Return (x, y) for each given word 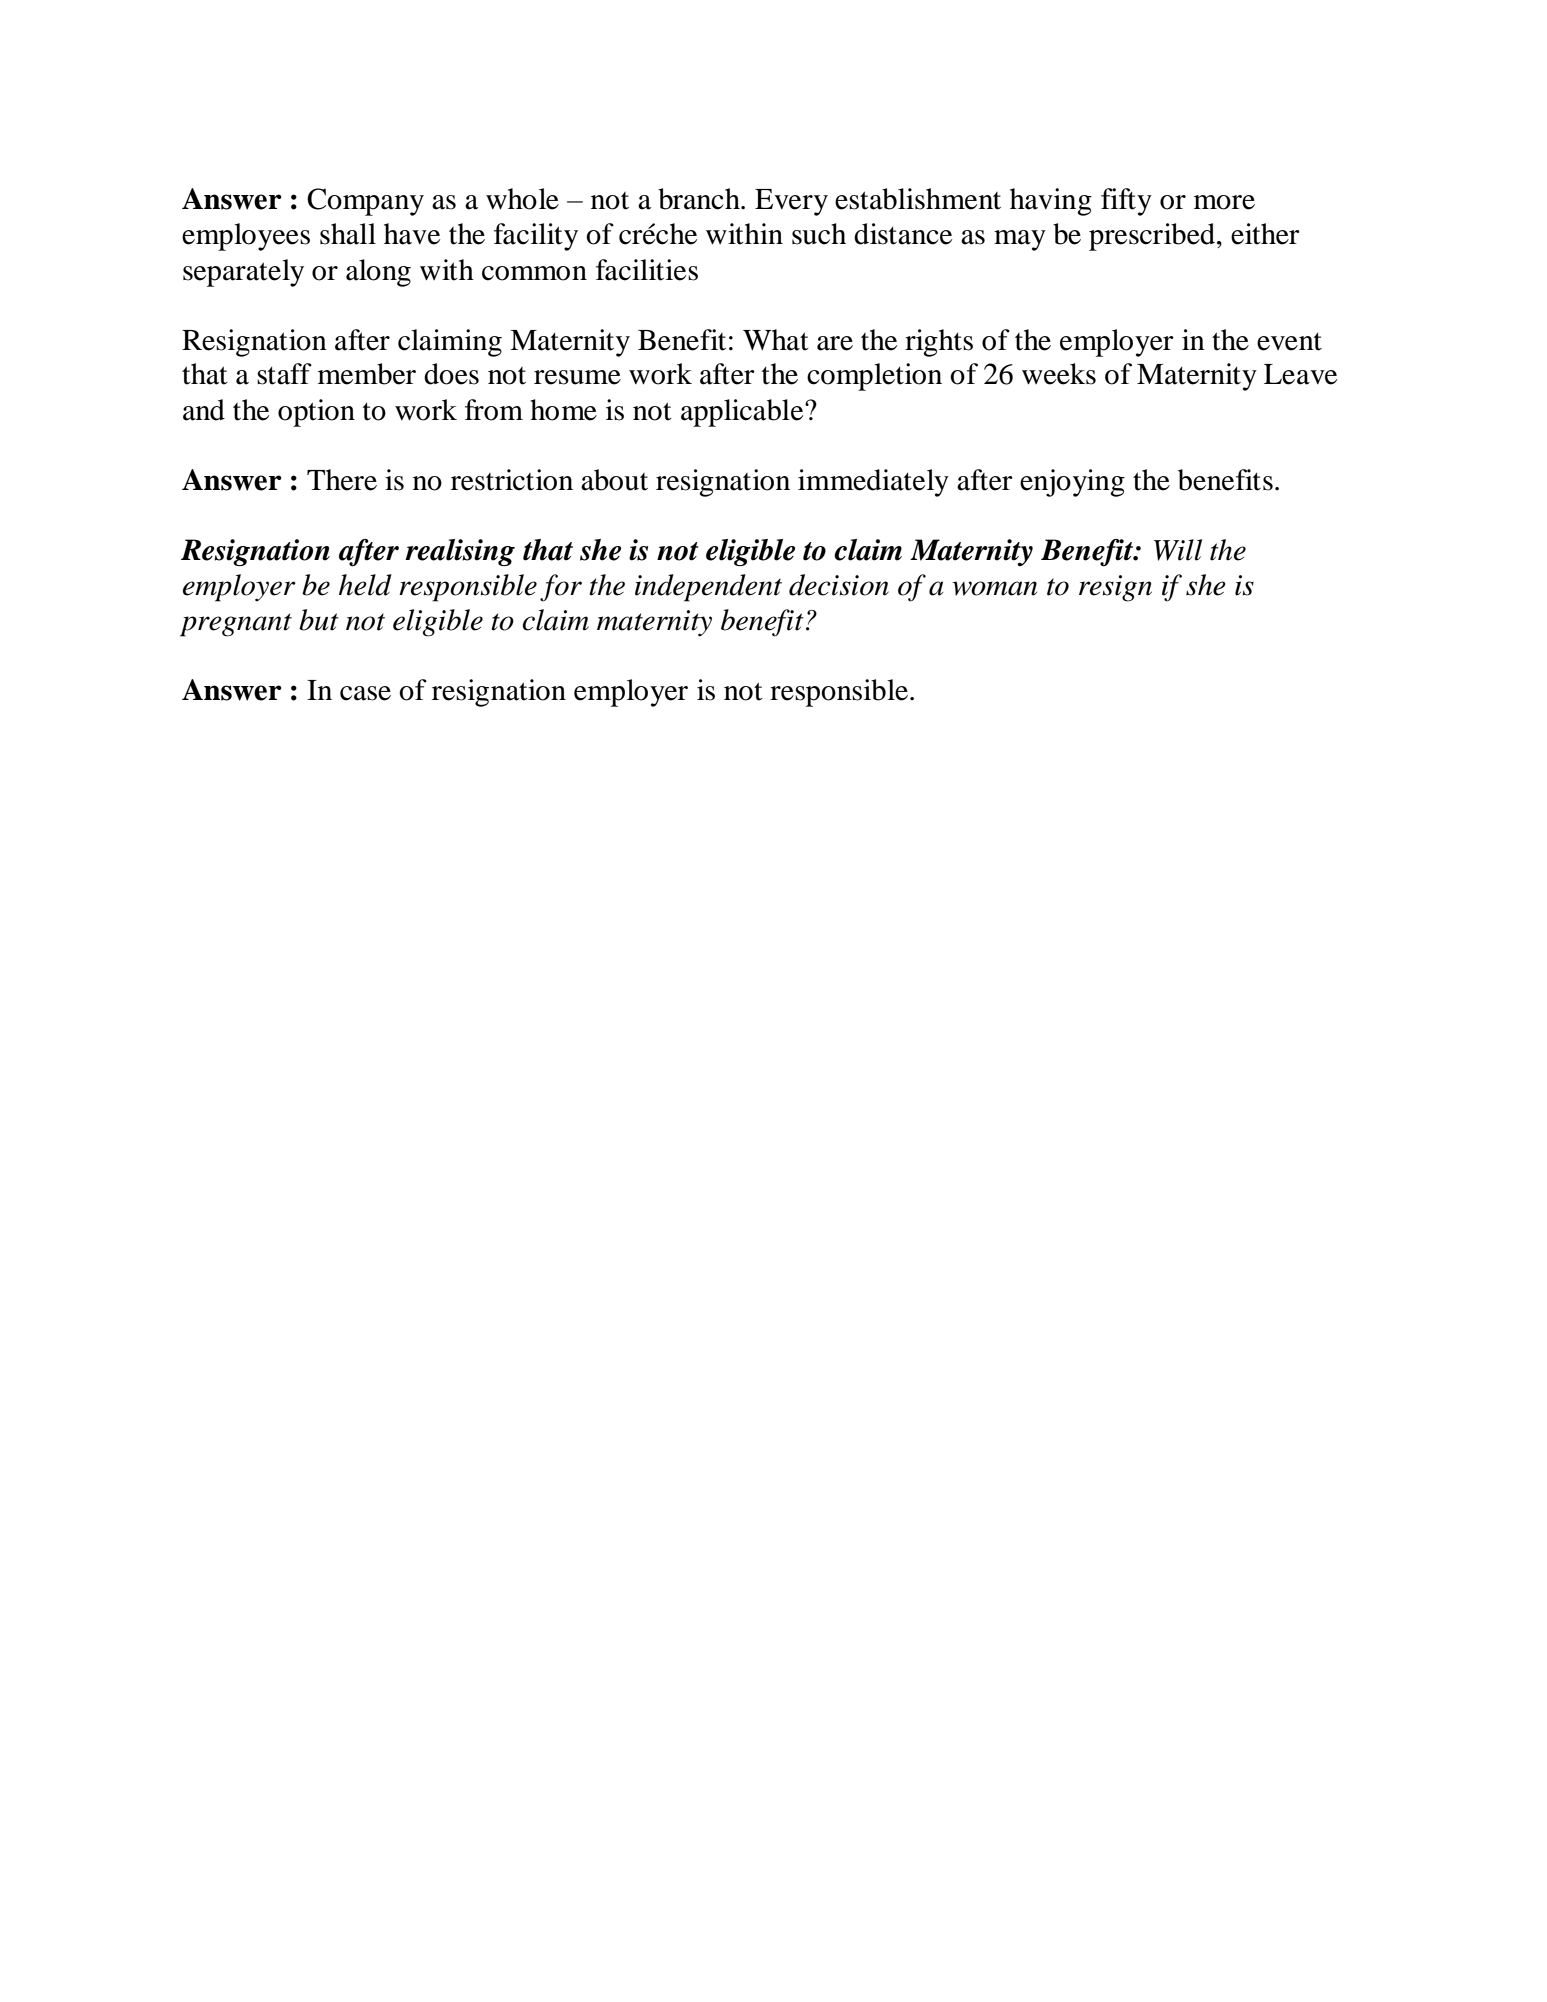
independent (708, 588)
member (367, 374)
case (365, 693)
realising (460, 552)
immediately (873, 483)
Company (365, 202)
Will (1178, 550)
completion (874, 377)
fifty (1126, 202)
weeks (1059, 374)
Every (791, 202)
